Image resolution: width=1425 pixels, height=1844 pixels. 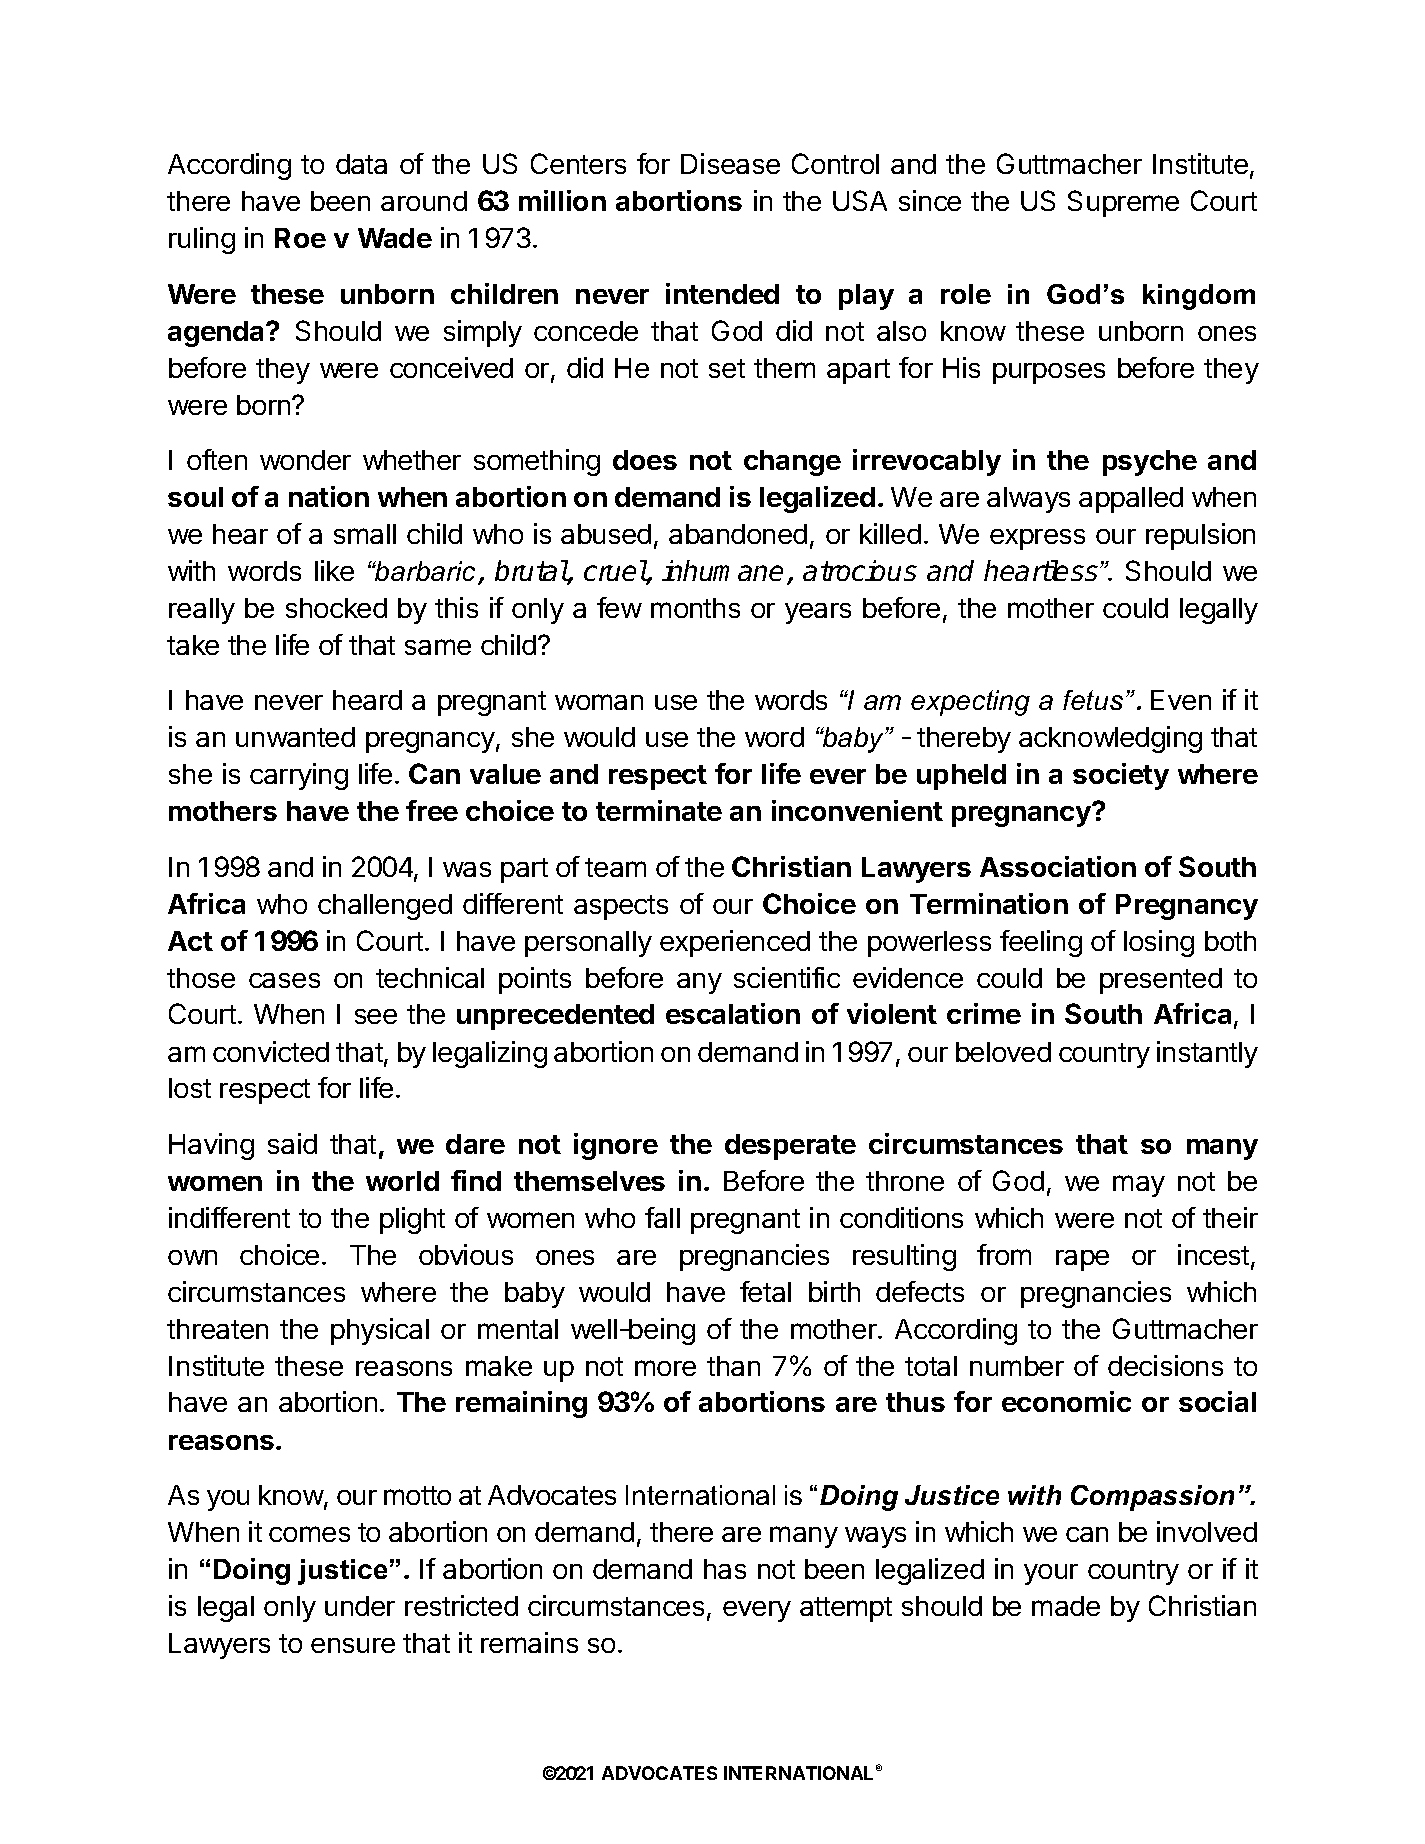 I want to click on has, so click(x=725, y=1569).
